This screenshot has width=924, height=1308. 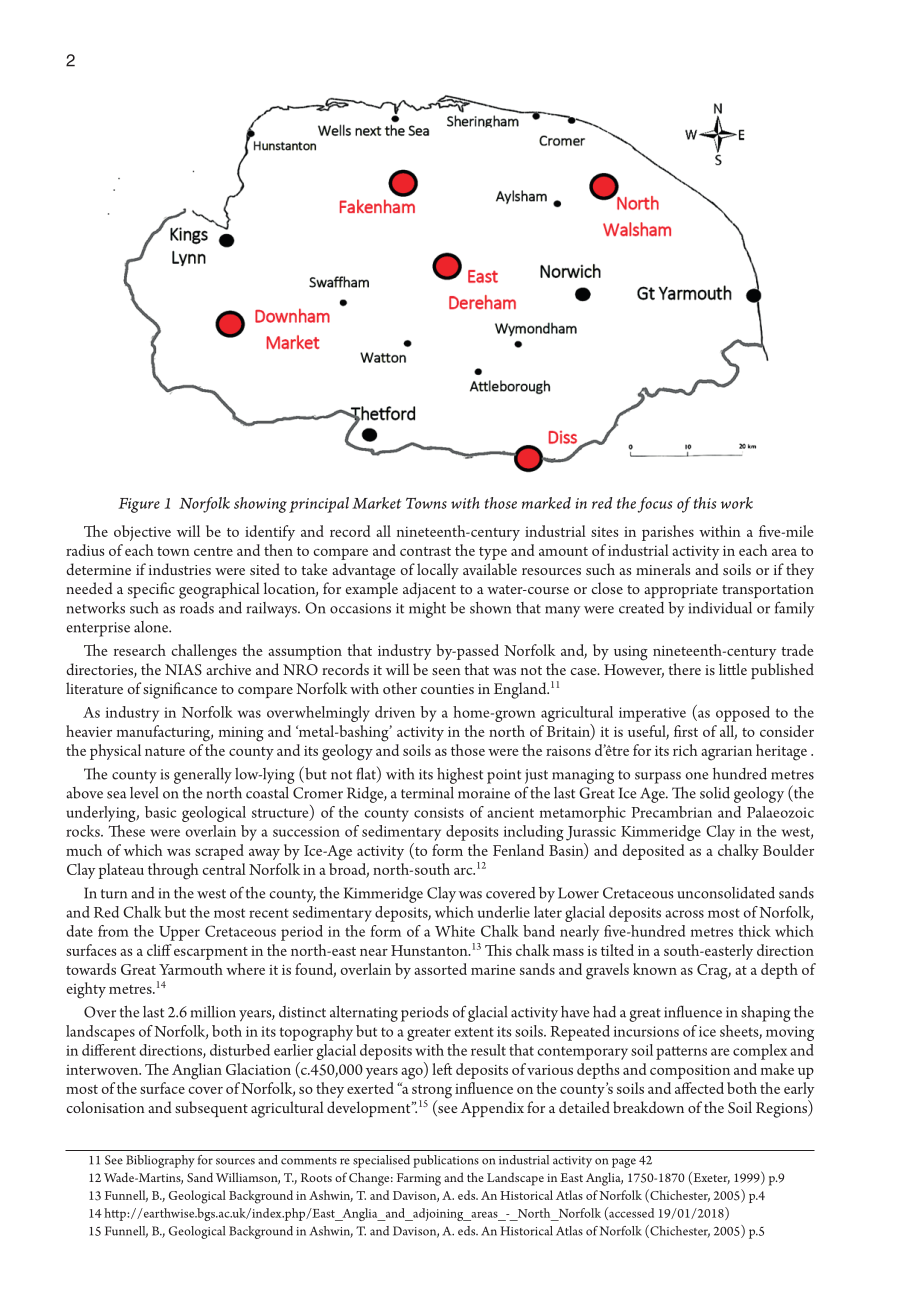 What do you see at coordinates (671, 812) in the screenshot?
I see `Precambrian` at bounding box center [671, 812].
